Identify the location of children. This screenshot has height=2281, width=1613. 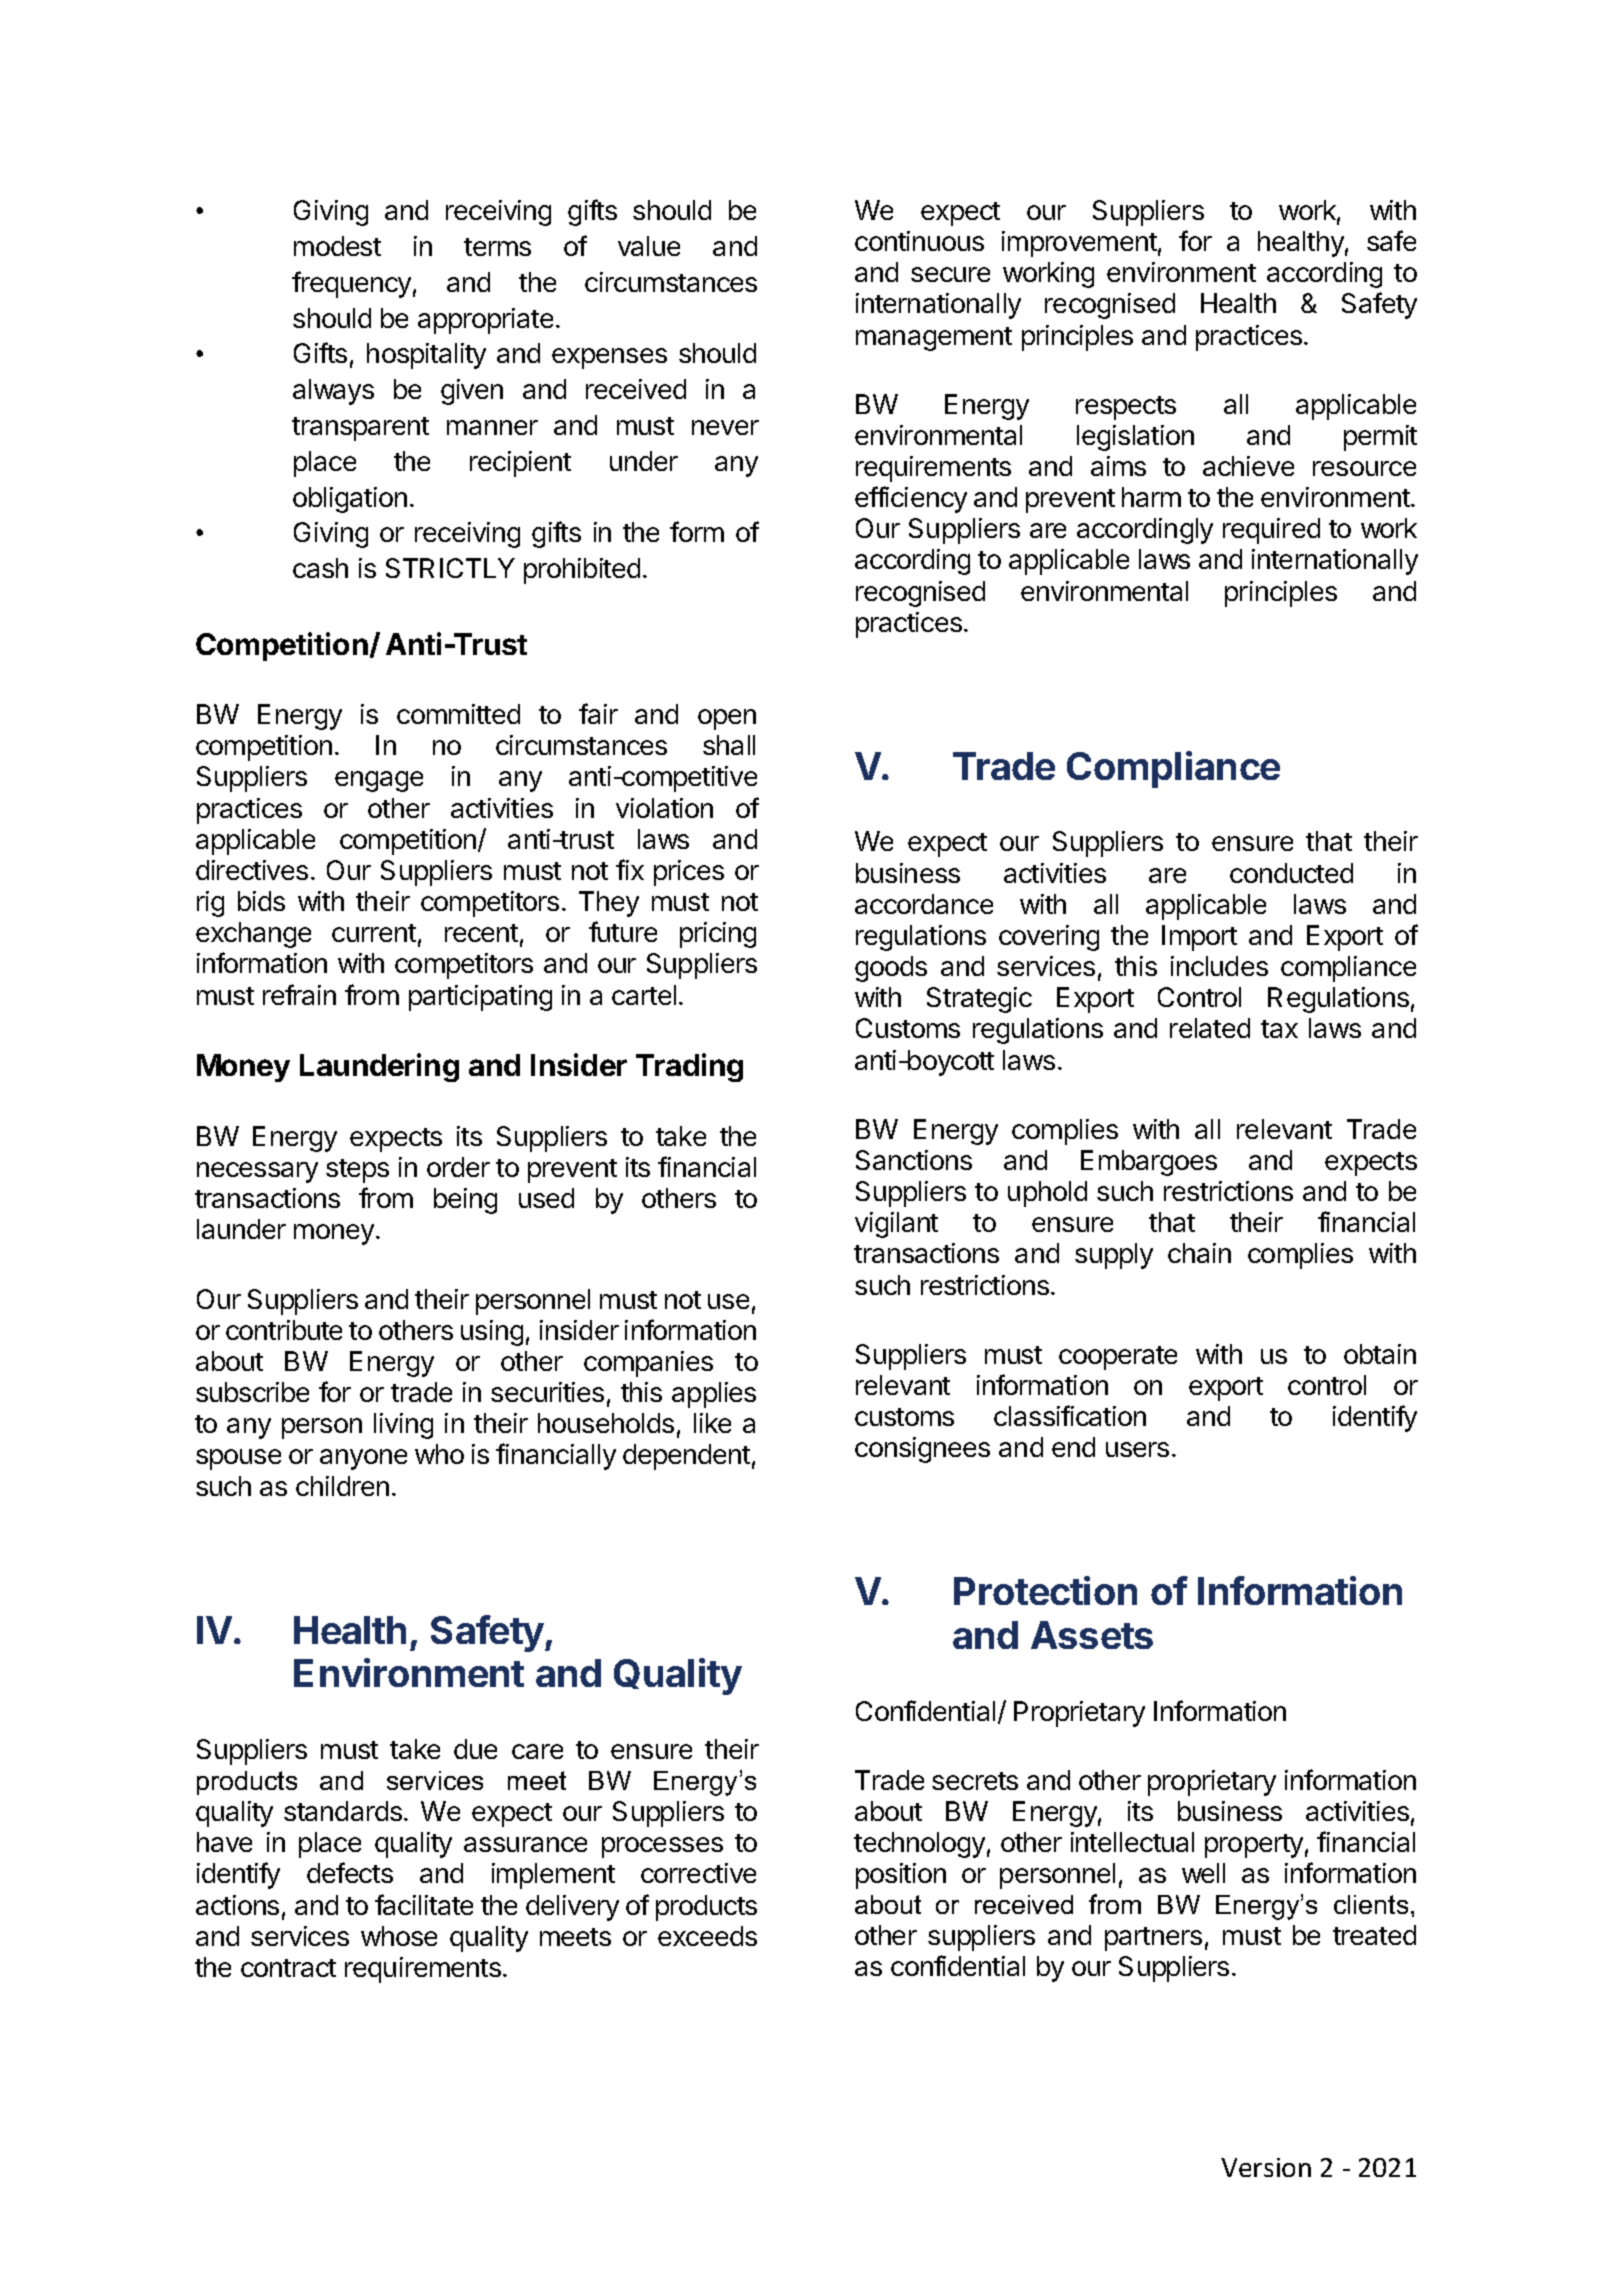
(342, 1486).
